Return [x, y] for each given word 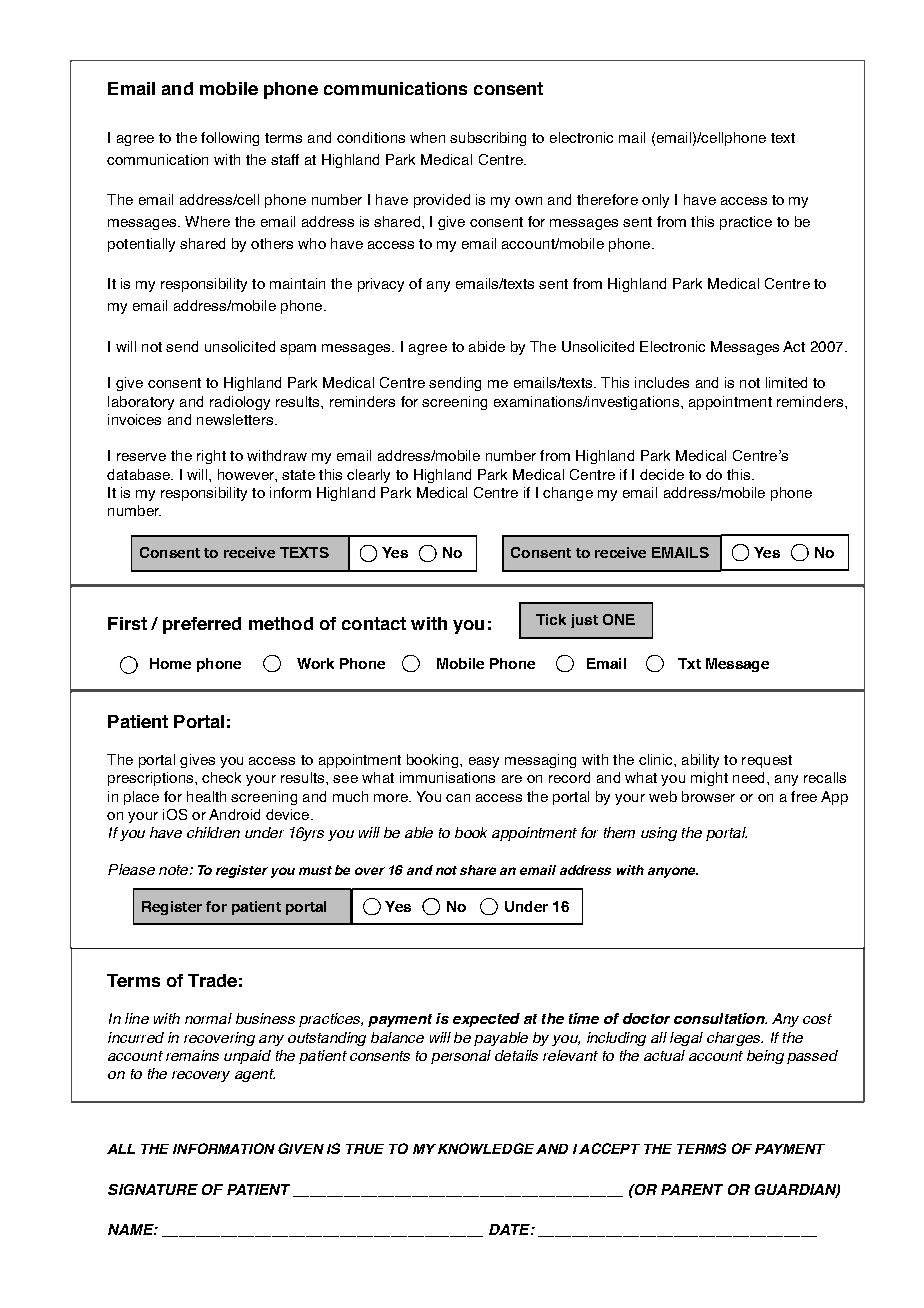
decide [662, 474]
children [213, 832]
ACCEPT [609, 1148]
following [230, 139]
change [568, 494]
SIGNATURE [153, 1189]
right [211, 457]
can [458, 798]
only [655, 201]
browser [708, 796]
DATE [510, 1229]
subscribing [488, 139]
